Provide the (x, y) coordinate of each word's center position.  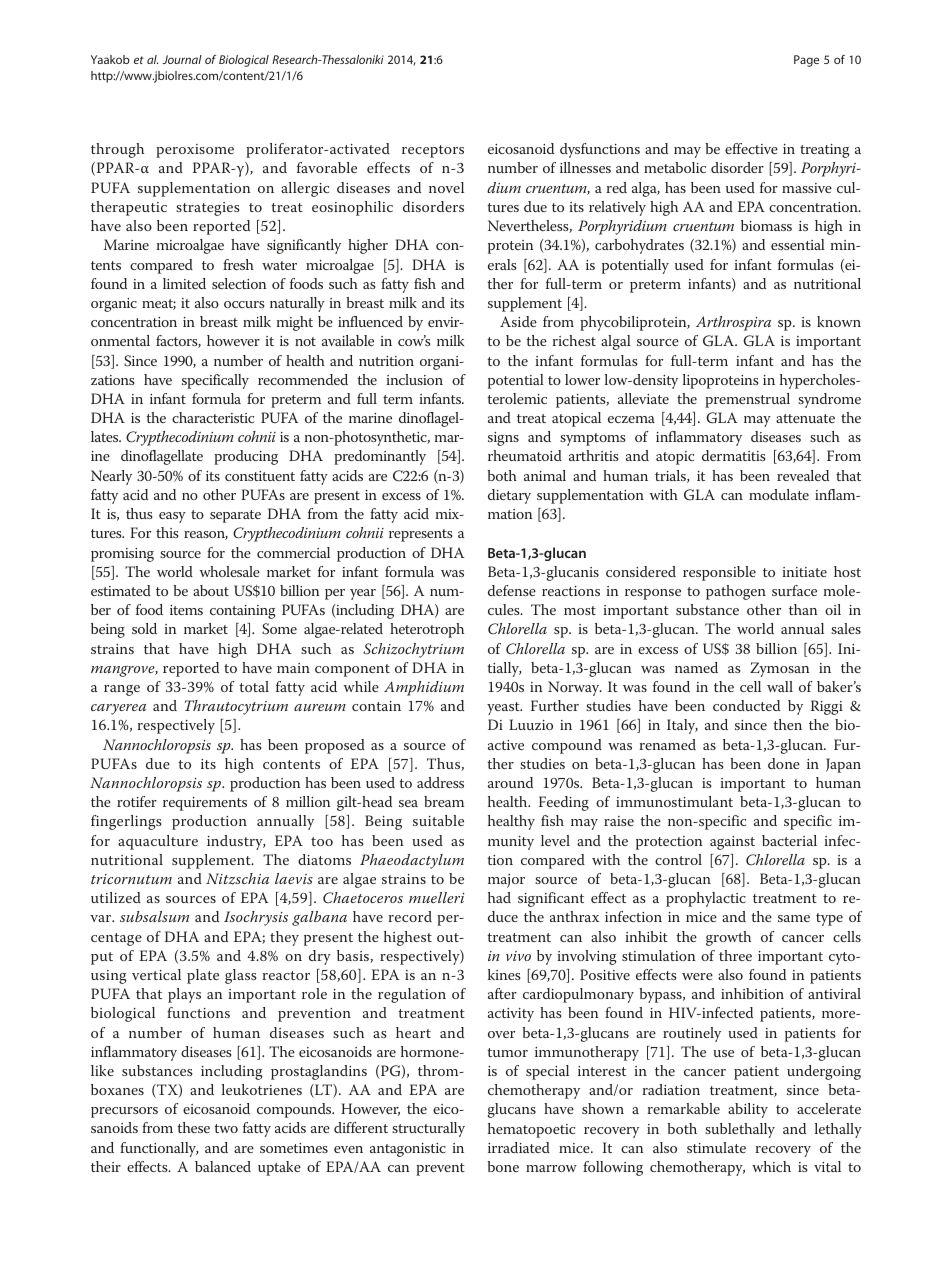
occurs (244, 304)
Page (806, 61)
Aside (518, 321)
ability (748, 1110)
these (193, 1127)
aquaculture (158, 842)
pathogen (736, 592)
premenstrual (747, 400)
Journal (182, 59)
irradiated (519, 1147)
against (732, 843)
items (186, 610)
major (506, 881)
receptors (433, 151)
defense (512, 590)
